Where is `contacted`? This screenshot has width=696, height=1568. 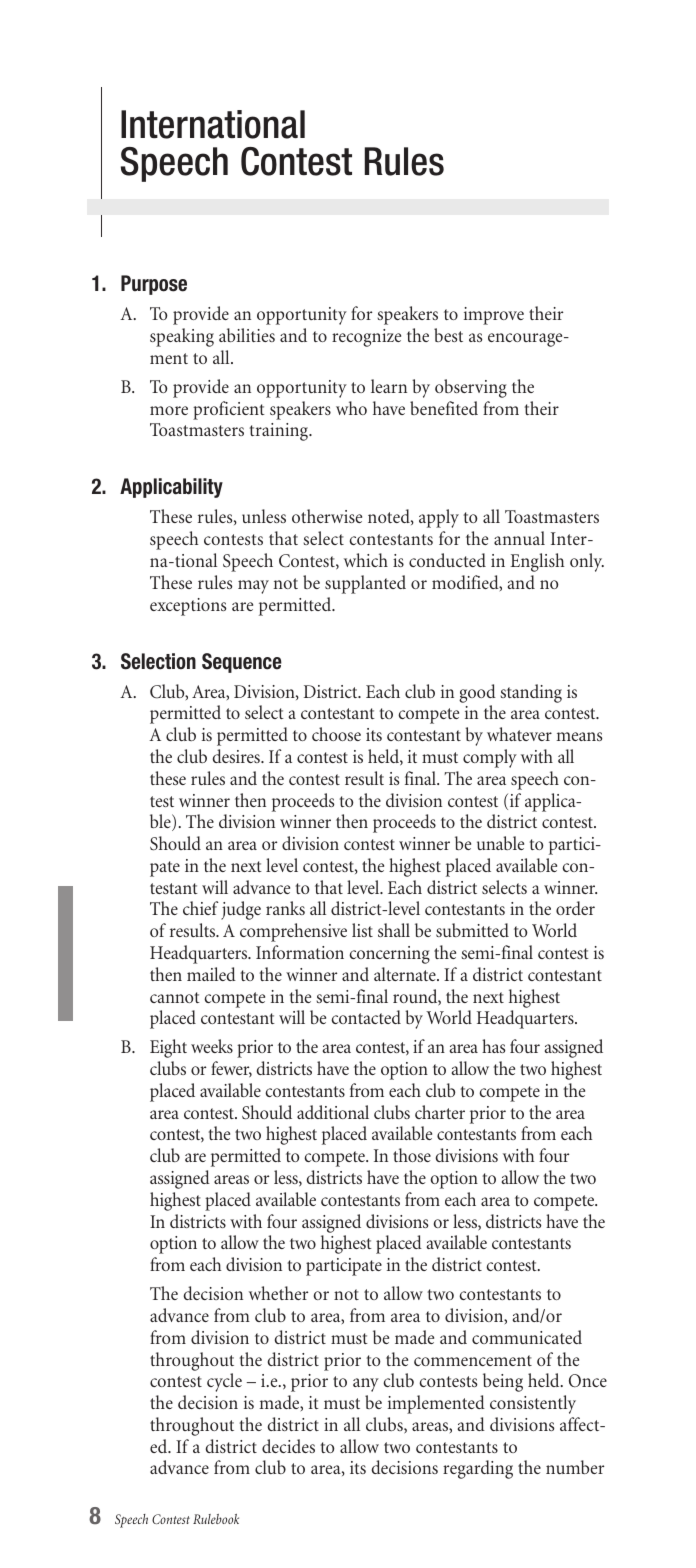 contacted is located at coordinates (366, 1017).
